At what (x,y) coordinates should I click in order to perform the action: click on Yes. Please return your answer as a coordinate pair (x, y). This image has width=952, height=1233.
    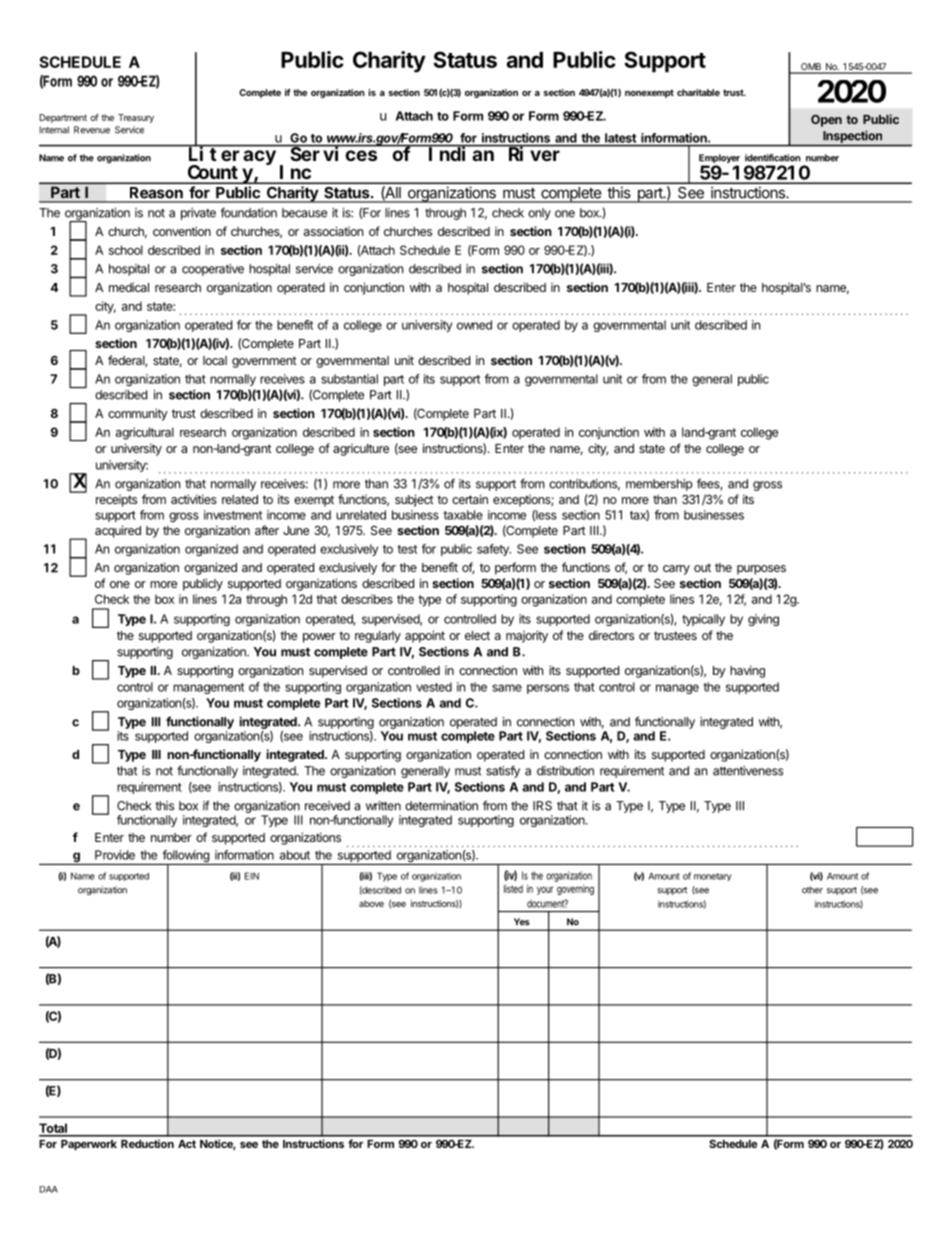
    Looking at the image, I should click on (522, 922).
